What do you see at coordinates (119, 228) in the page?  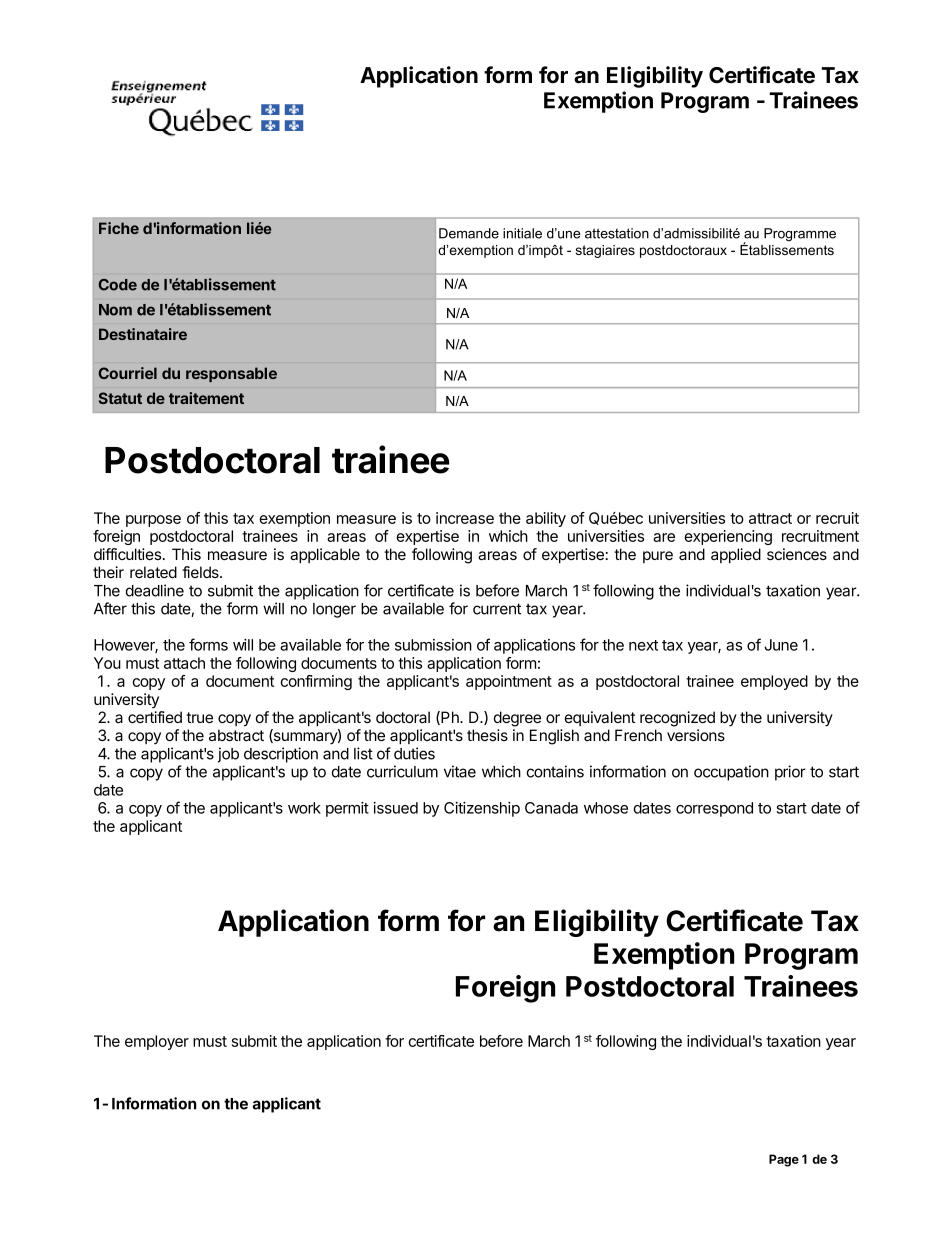 I see `Fiche` at bounding box center [119, 228].
